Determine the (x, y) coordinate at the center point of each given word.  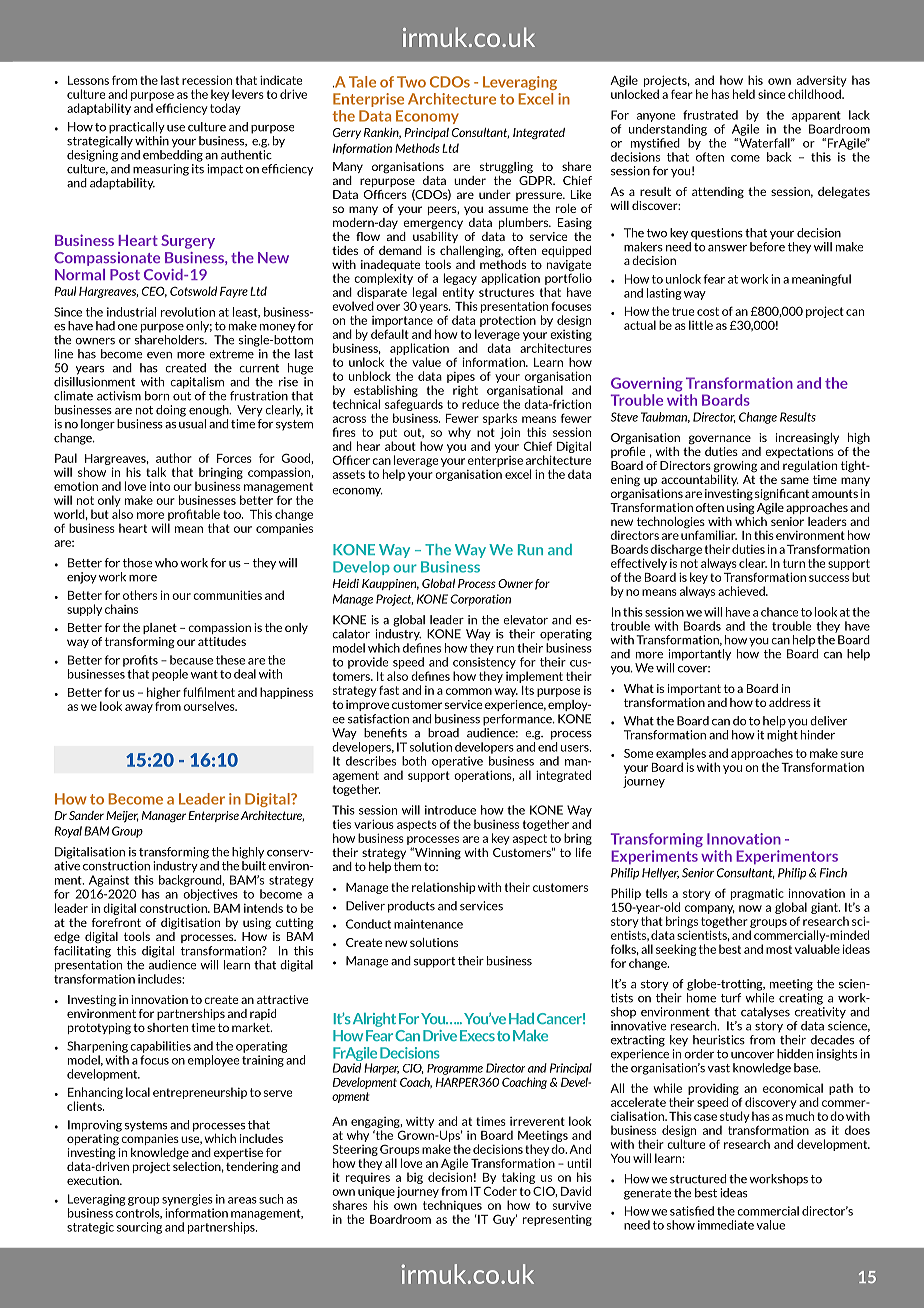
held (744, 94)
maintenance (428, 924)
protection (508, 321)
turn (794, 563)
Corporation (481, 600)
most (779, 949)
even (159, 355)
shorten (167, 1027)
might (782, 736)
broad (443, 733)
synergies (187, 1200)
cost (708, 311)
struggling (506, 168)
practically (137, 128)
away (139, 708)
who (166, 563)
